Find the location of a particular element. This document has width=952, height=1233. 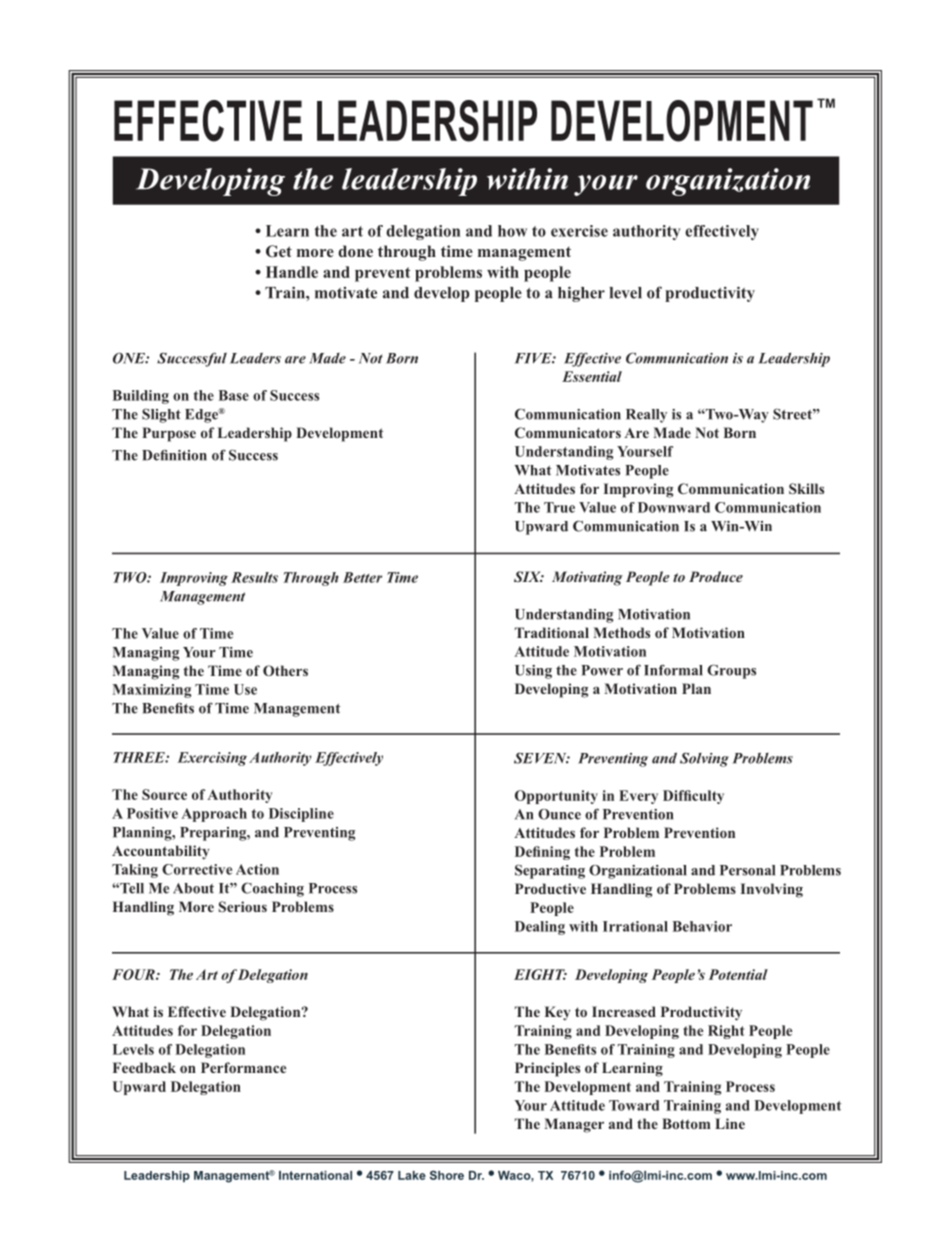

Behavior is located at coordinates (702, 926).
